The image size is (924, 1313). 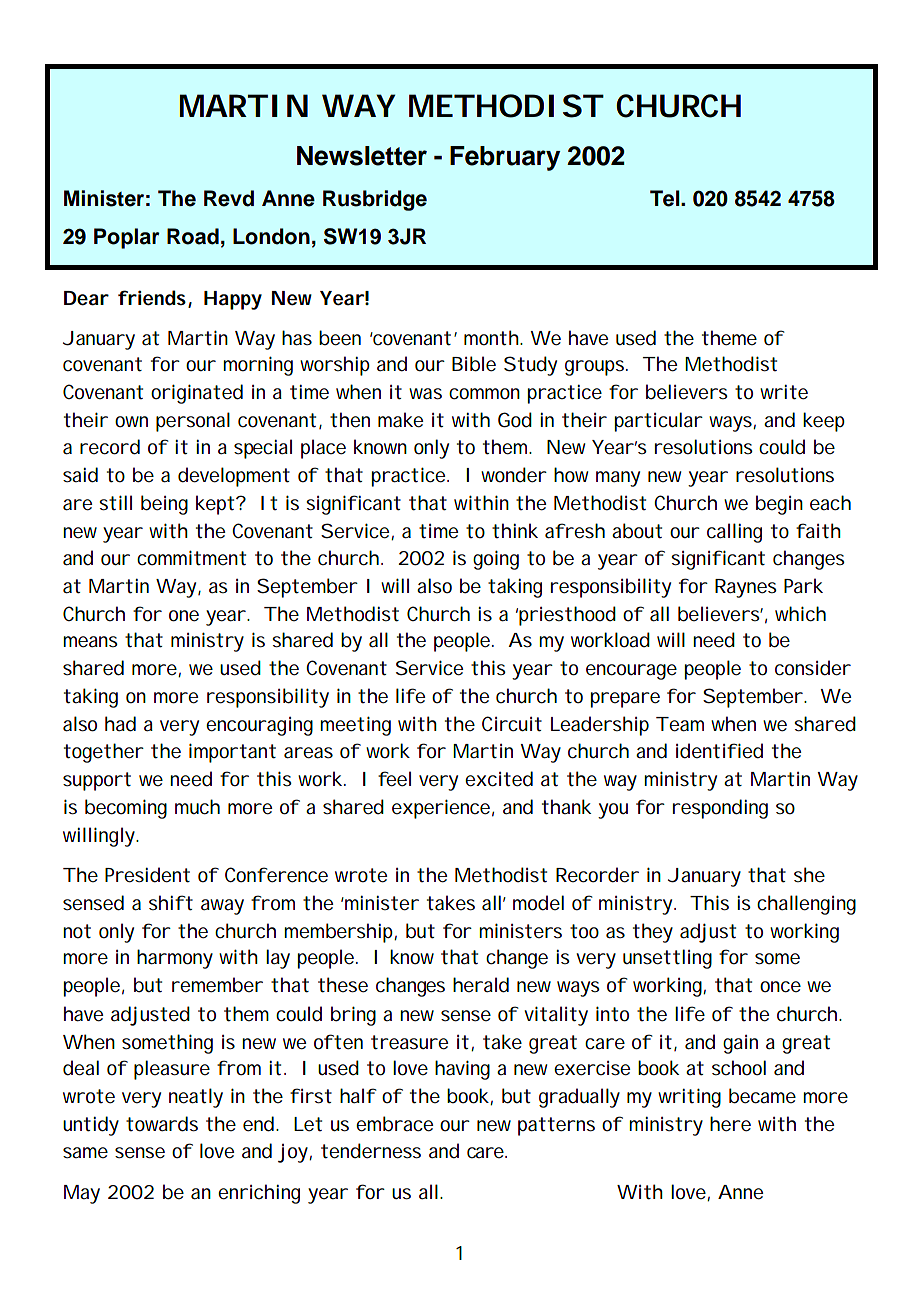 What do you see at coordinates (813, 668) in the page?
I see `consider` at bounding box center [813, 668].
